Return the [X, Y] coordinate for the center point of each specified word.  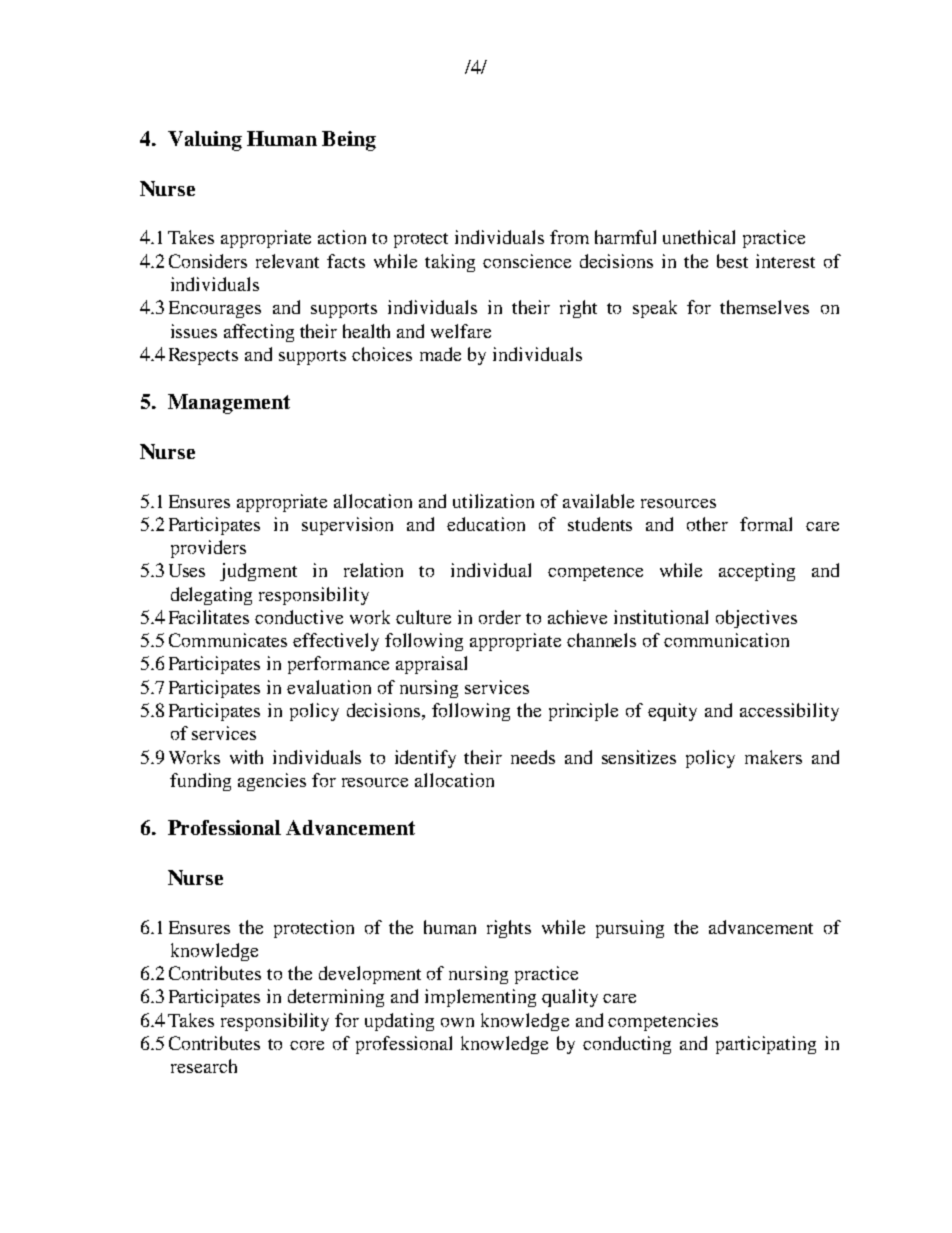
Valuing [205, 141]
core [307, 1045]
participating [766, 1045]
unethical [699, 237]
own [457, 1022]
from [569, 237]
